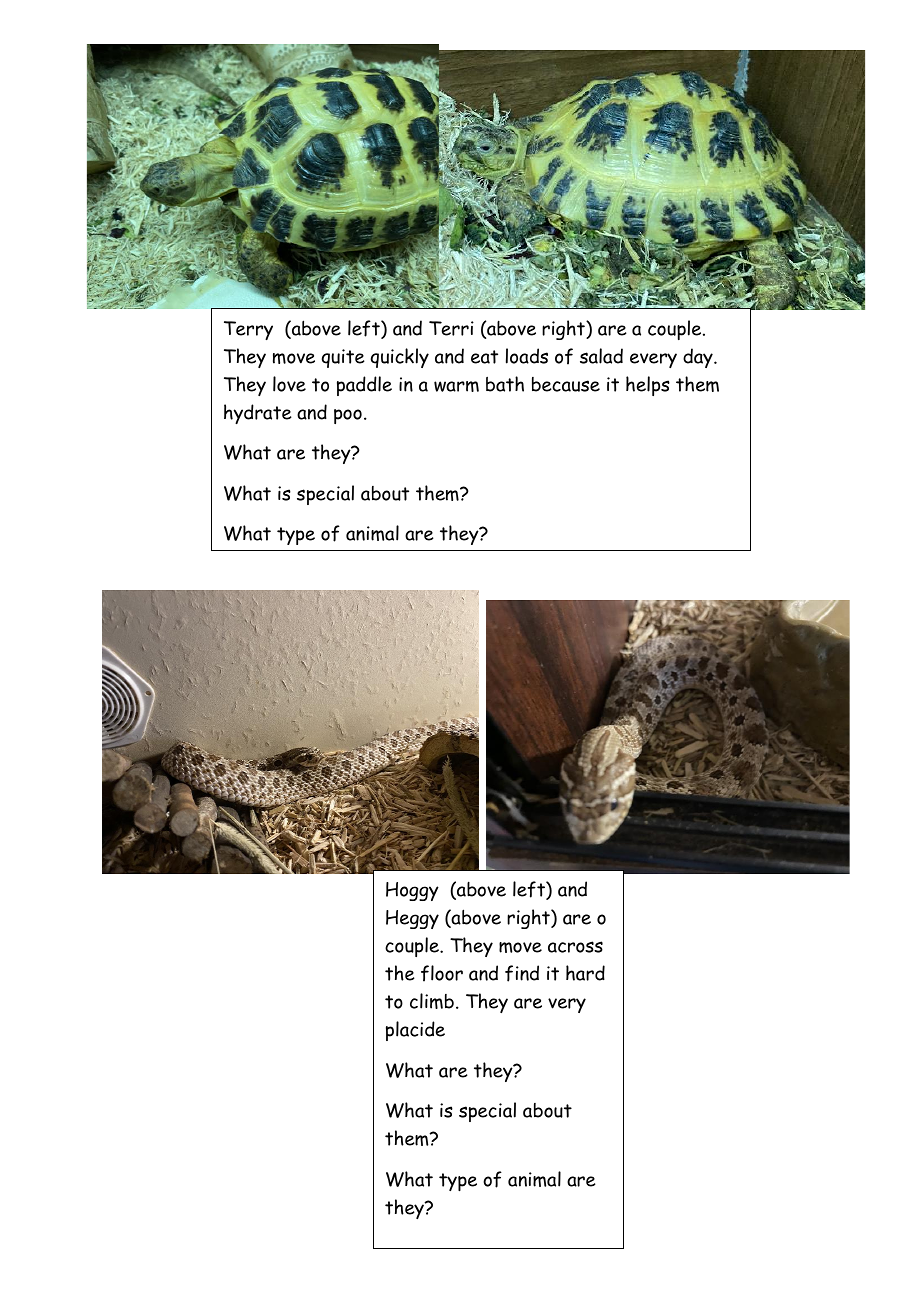  Describe the element at coordinates (432, 1001) in the screenshot. I see `climb` at that location.
